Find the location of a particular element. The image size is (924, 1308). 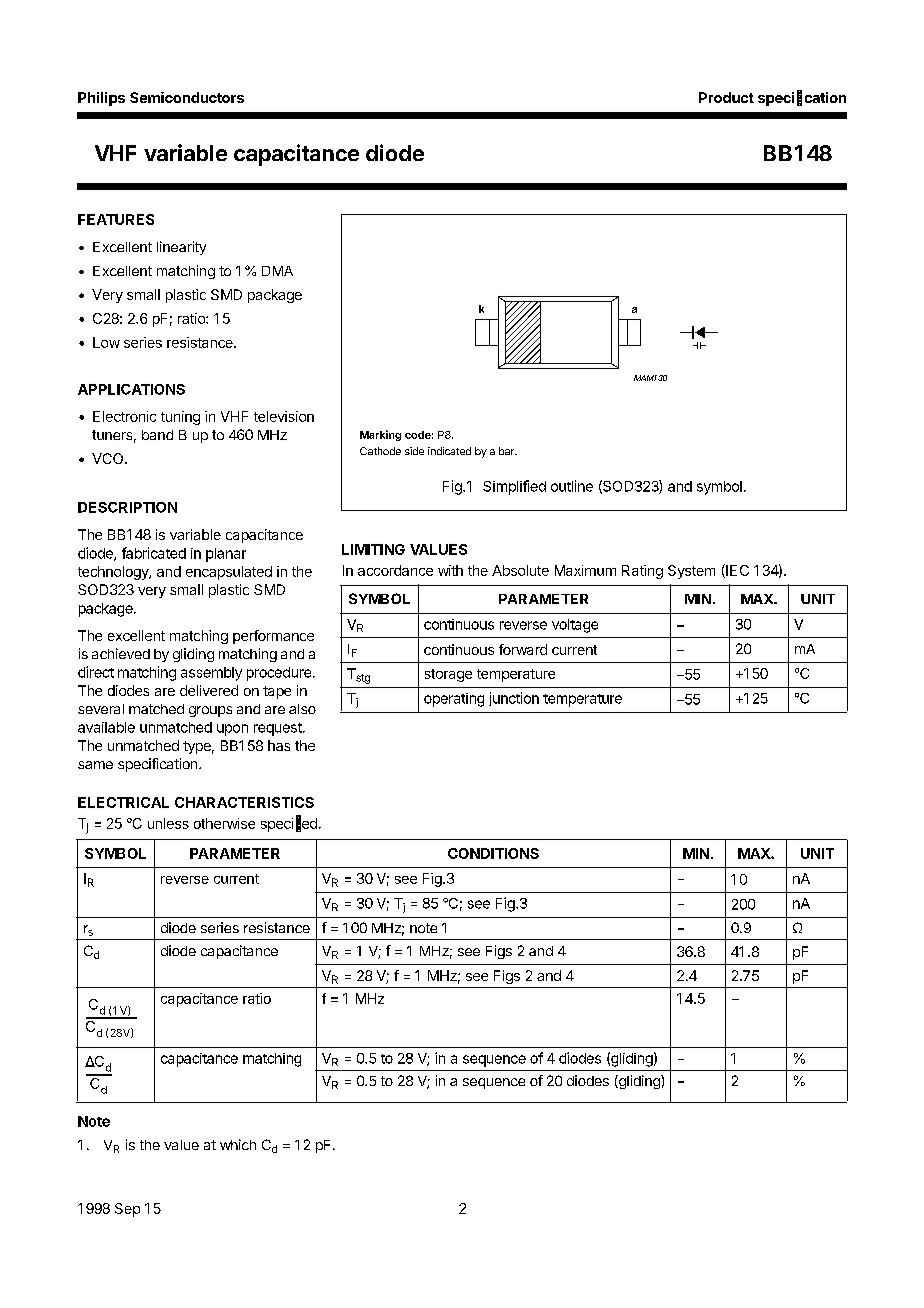

side is located at coordinates (414, 451).
